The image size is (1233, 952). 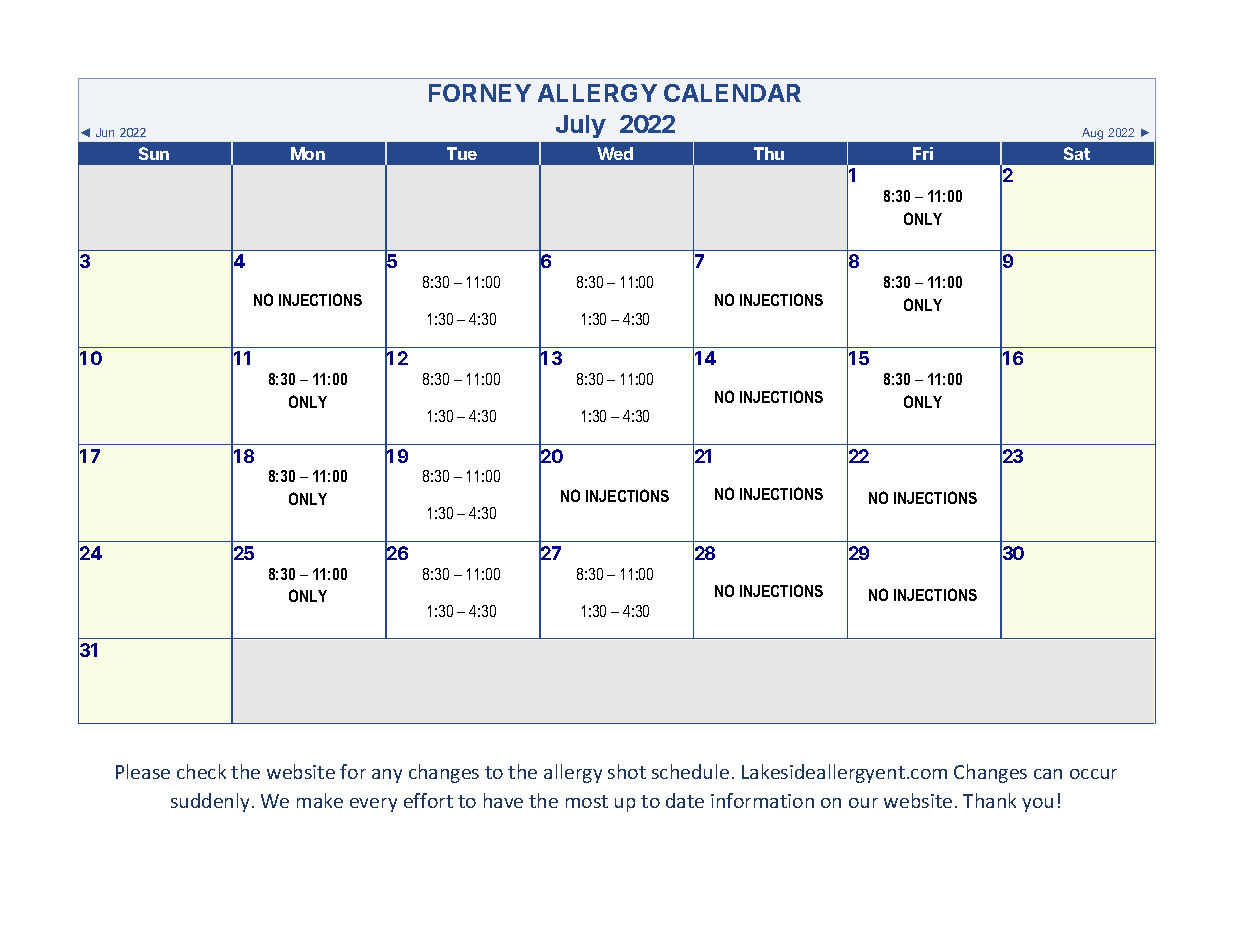 I want to click on shot, so click(x=627, y=771).
